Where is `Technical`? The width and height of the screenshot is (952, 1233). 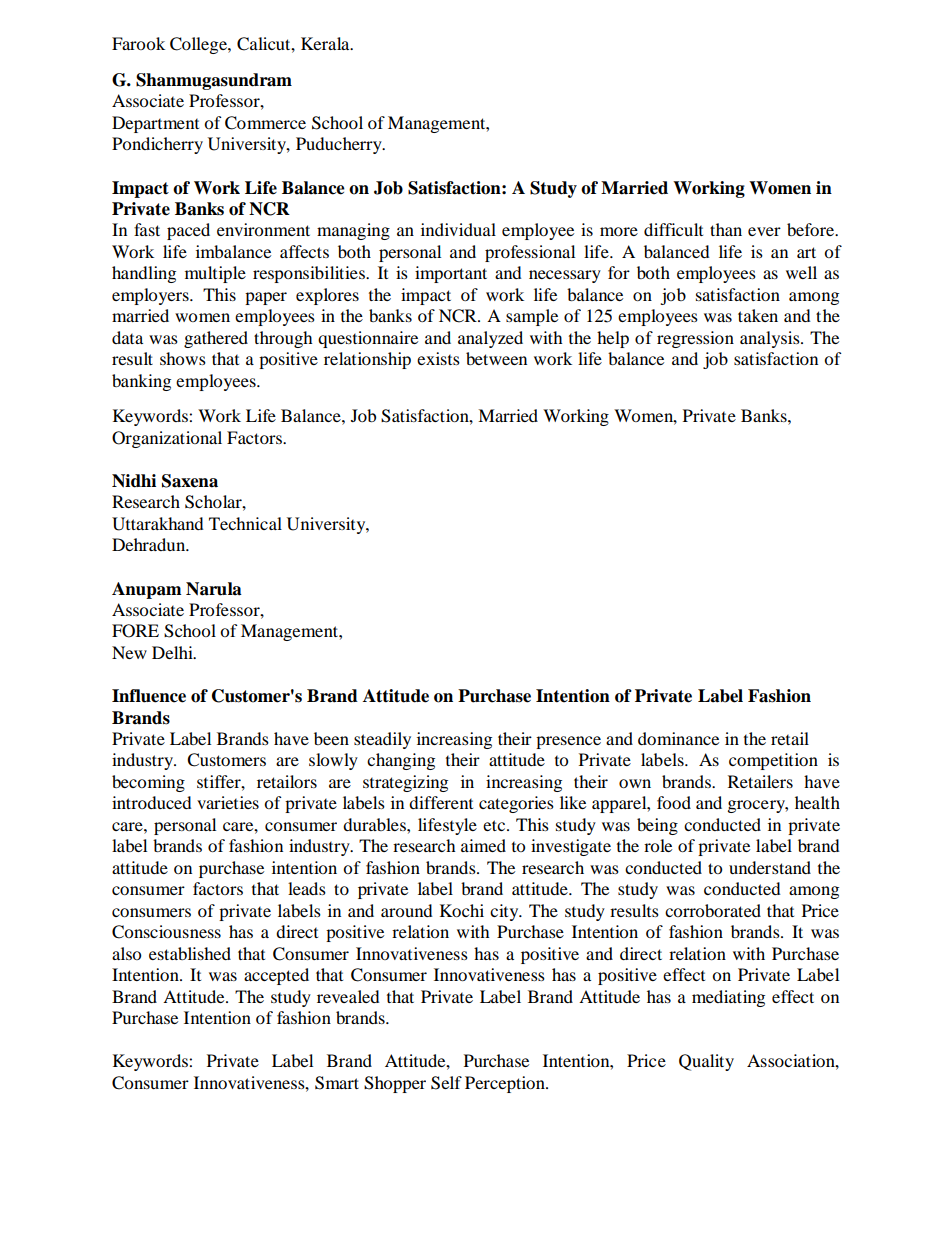 Technical is located at coordinates (245, 523).
